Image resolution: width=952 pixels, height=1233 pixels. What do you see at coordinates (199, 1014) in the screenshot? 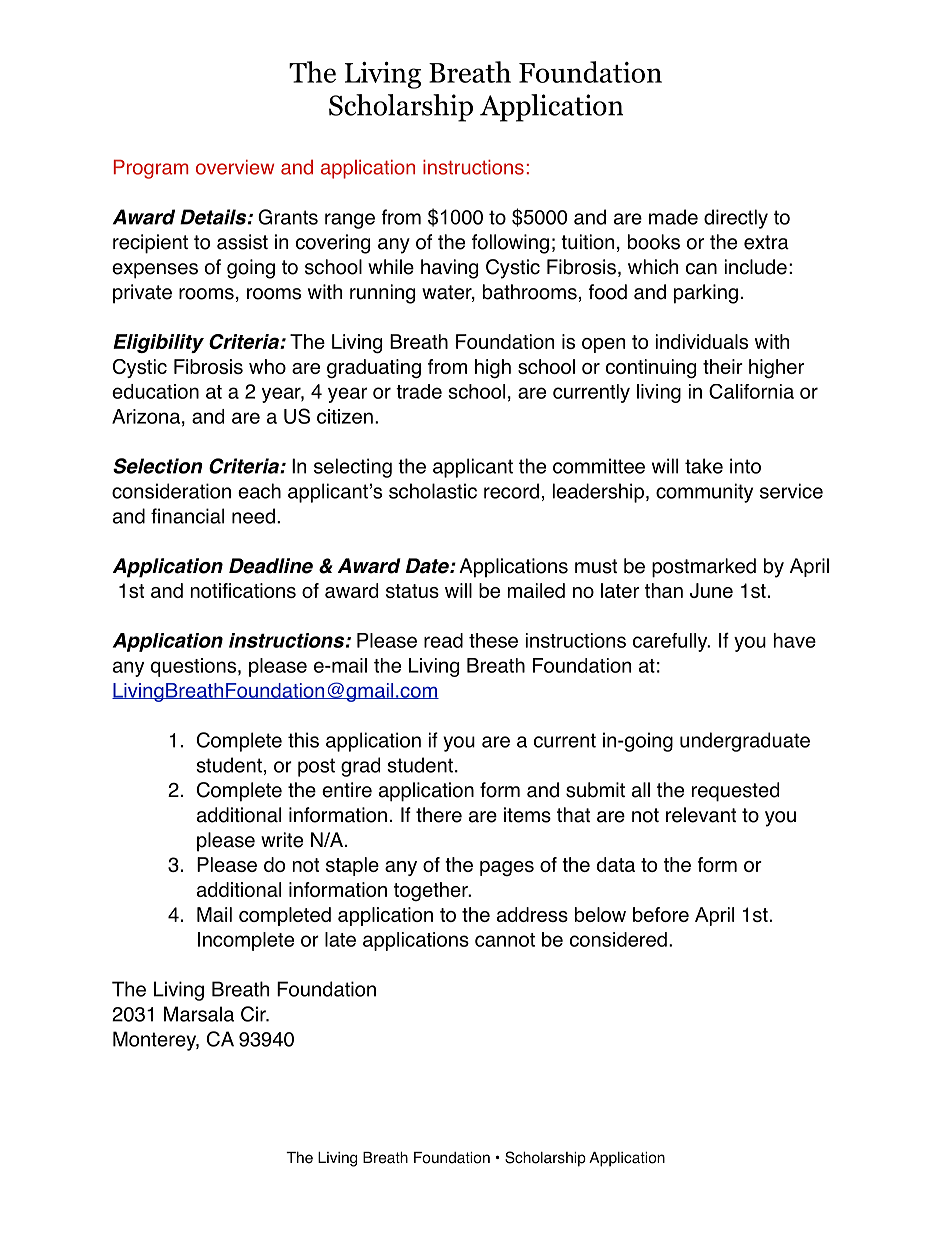
I see `Marsala` at bounding box center [199, 1014].
